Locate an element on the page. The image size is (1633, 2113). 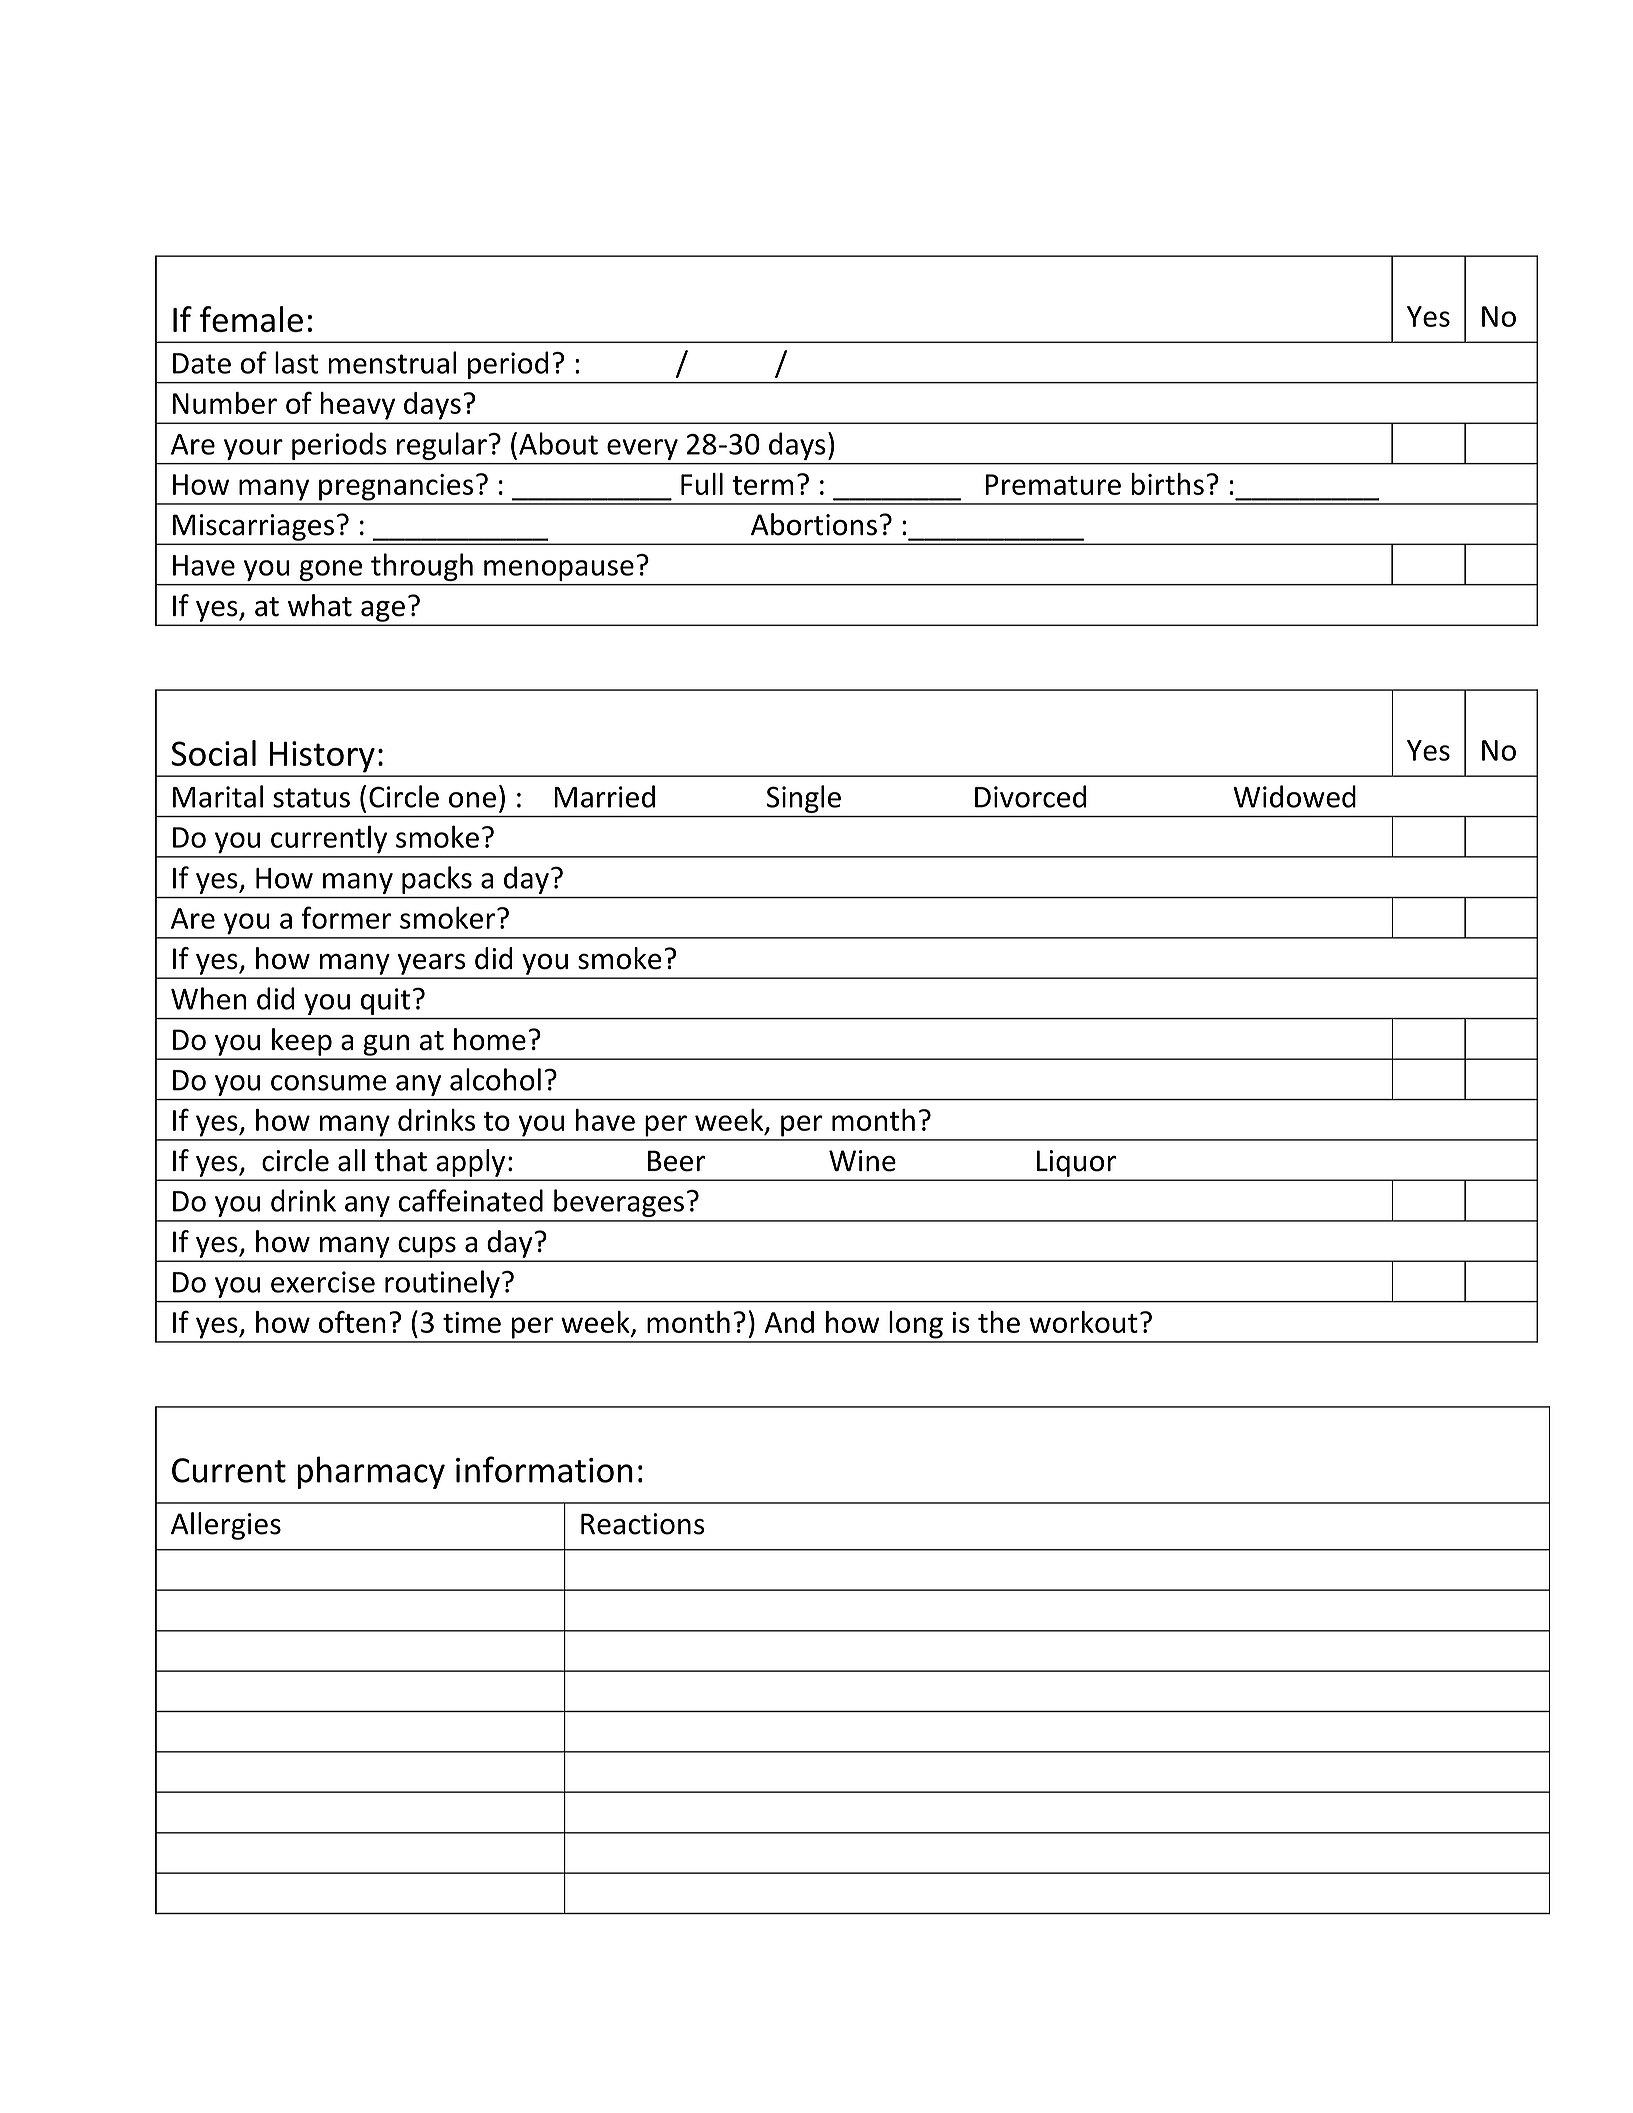
births is located at coordinates (1167, 484).
